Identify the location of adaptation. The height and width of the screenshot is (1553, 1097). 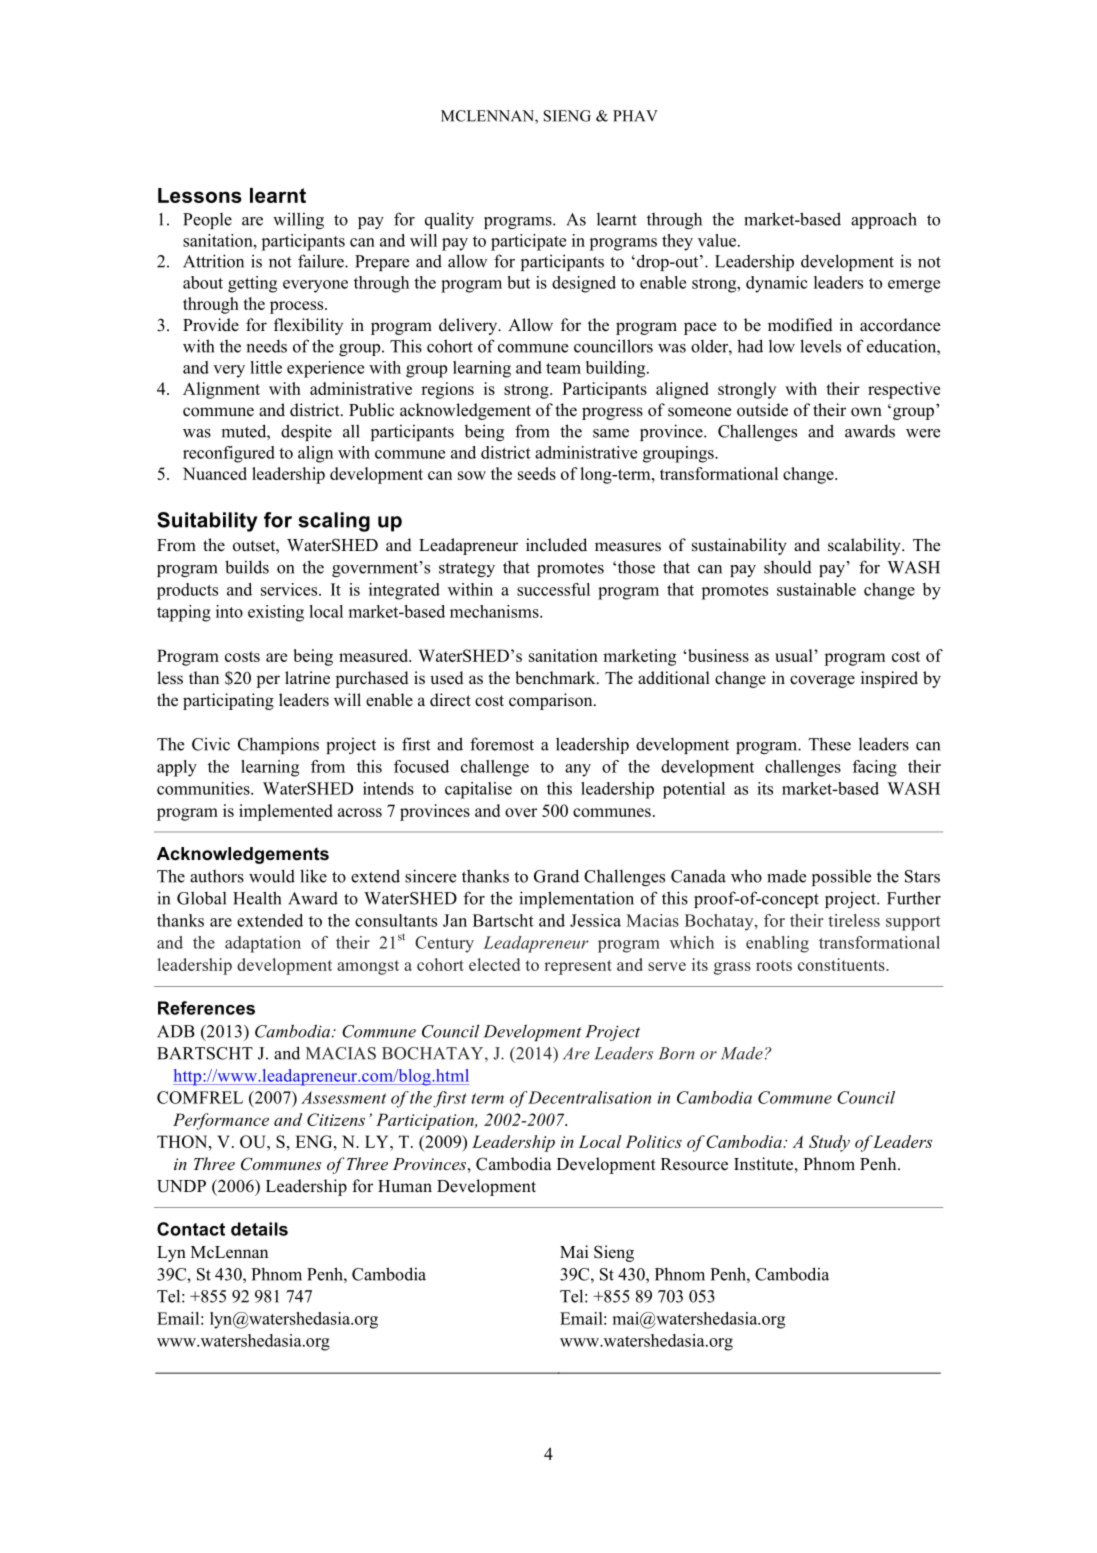
(263, 944).
